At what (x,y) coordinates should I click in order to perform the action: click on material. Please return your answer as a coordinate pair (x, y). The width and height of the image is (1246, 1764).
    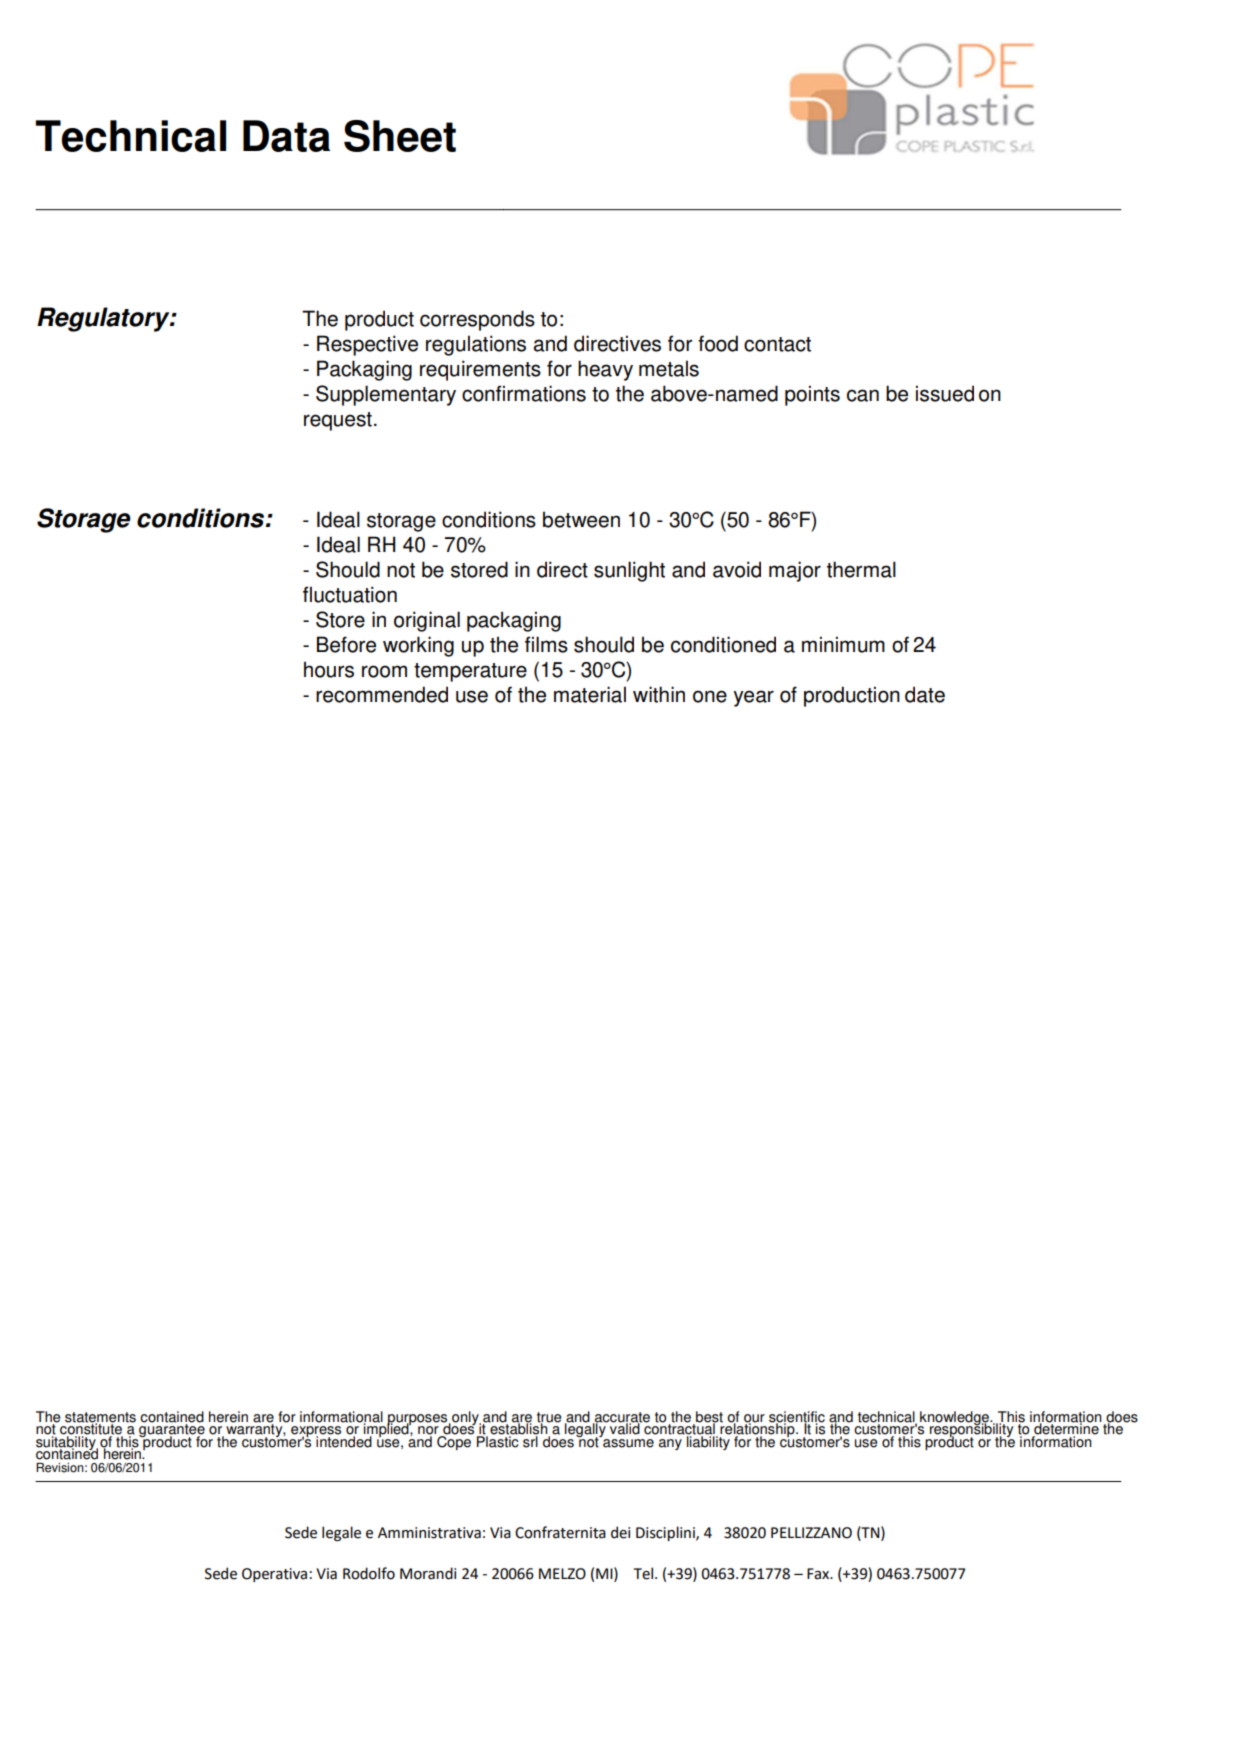
    Looking at the image, I should click on (590, 694).
